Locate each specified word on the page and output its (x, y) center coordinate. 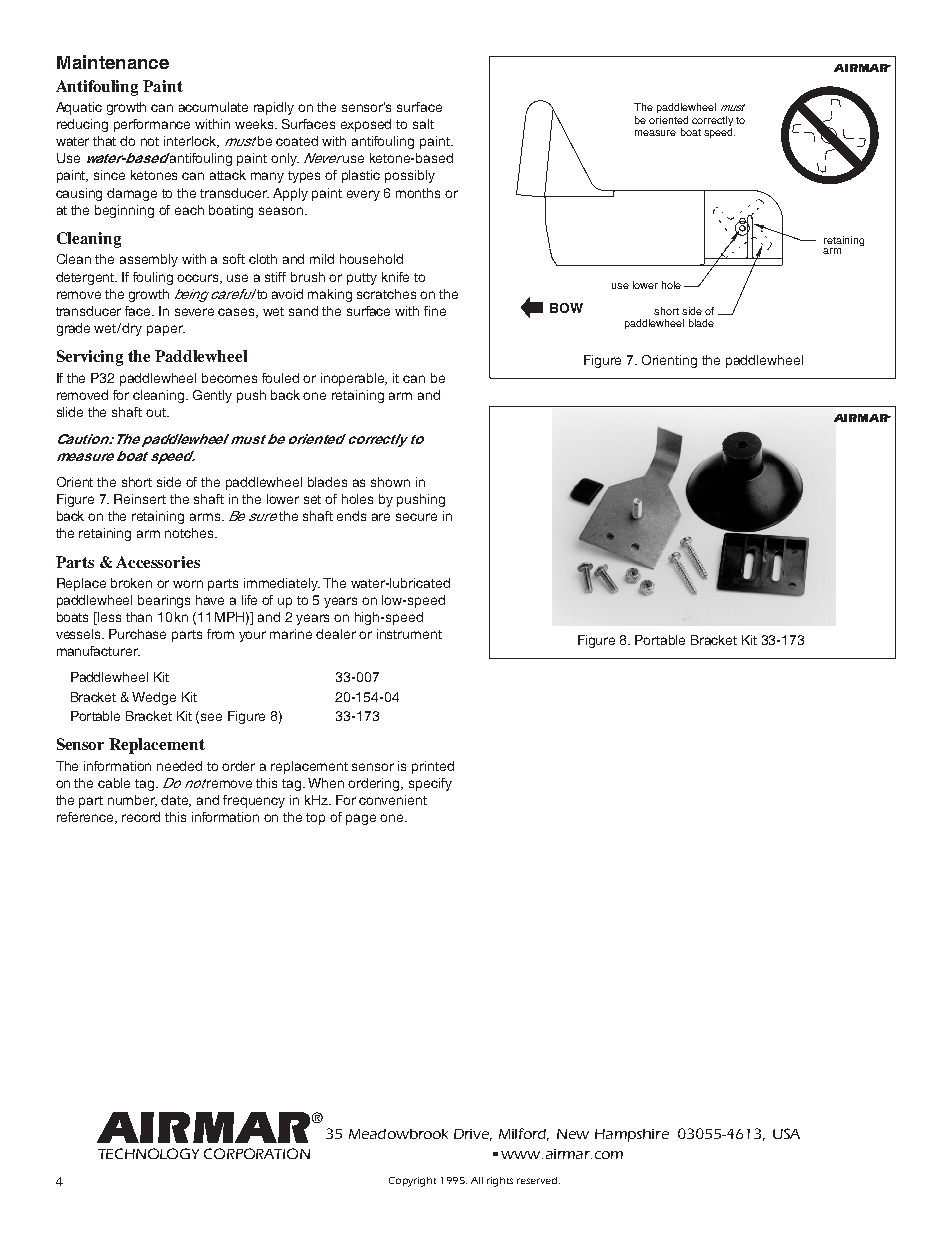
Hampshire (632, 1135)
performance (152, 125)
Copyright (412, 1182)
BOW (566, 308)
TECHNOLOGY (148, 1153)
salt (423, 124)
